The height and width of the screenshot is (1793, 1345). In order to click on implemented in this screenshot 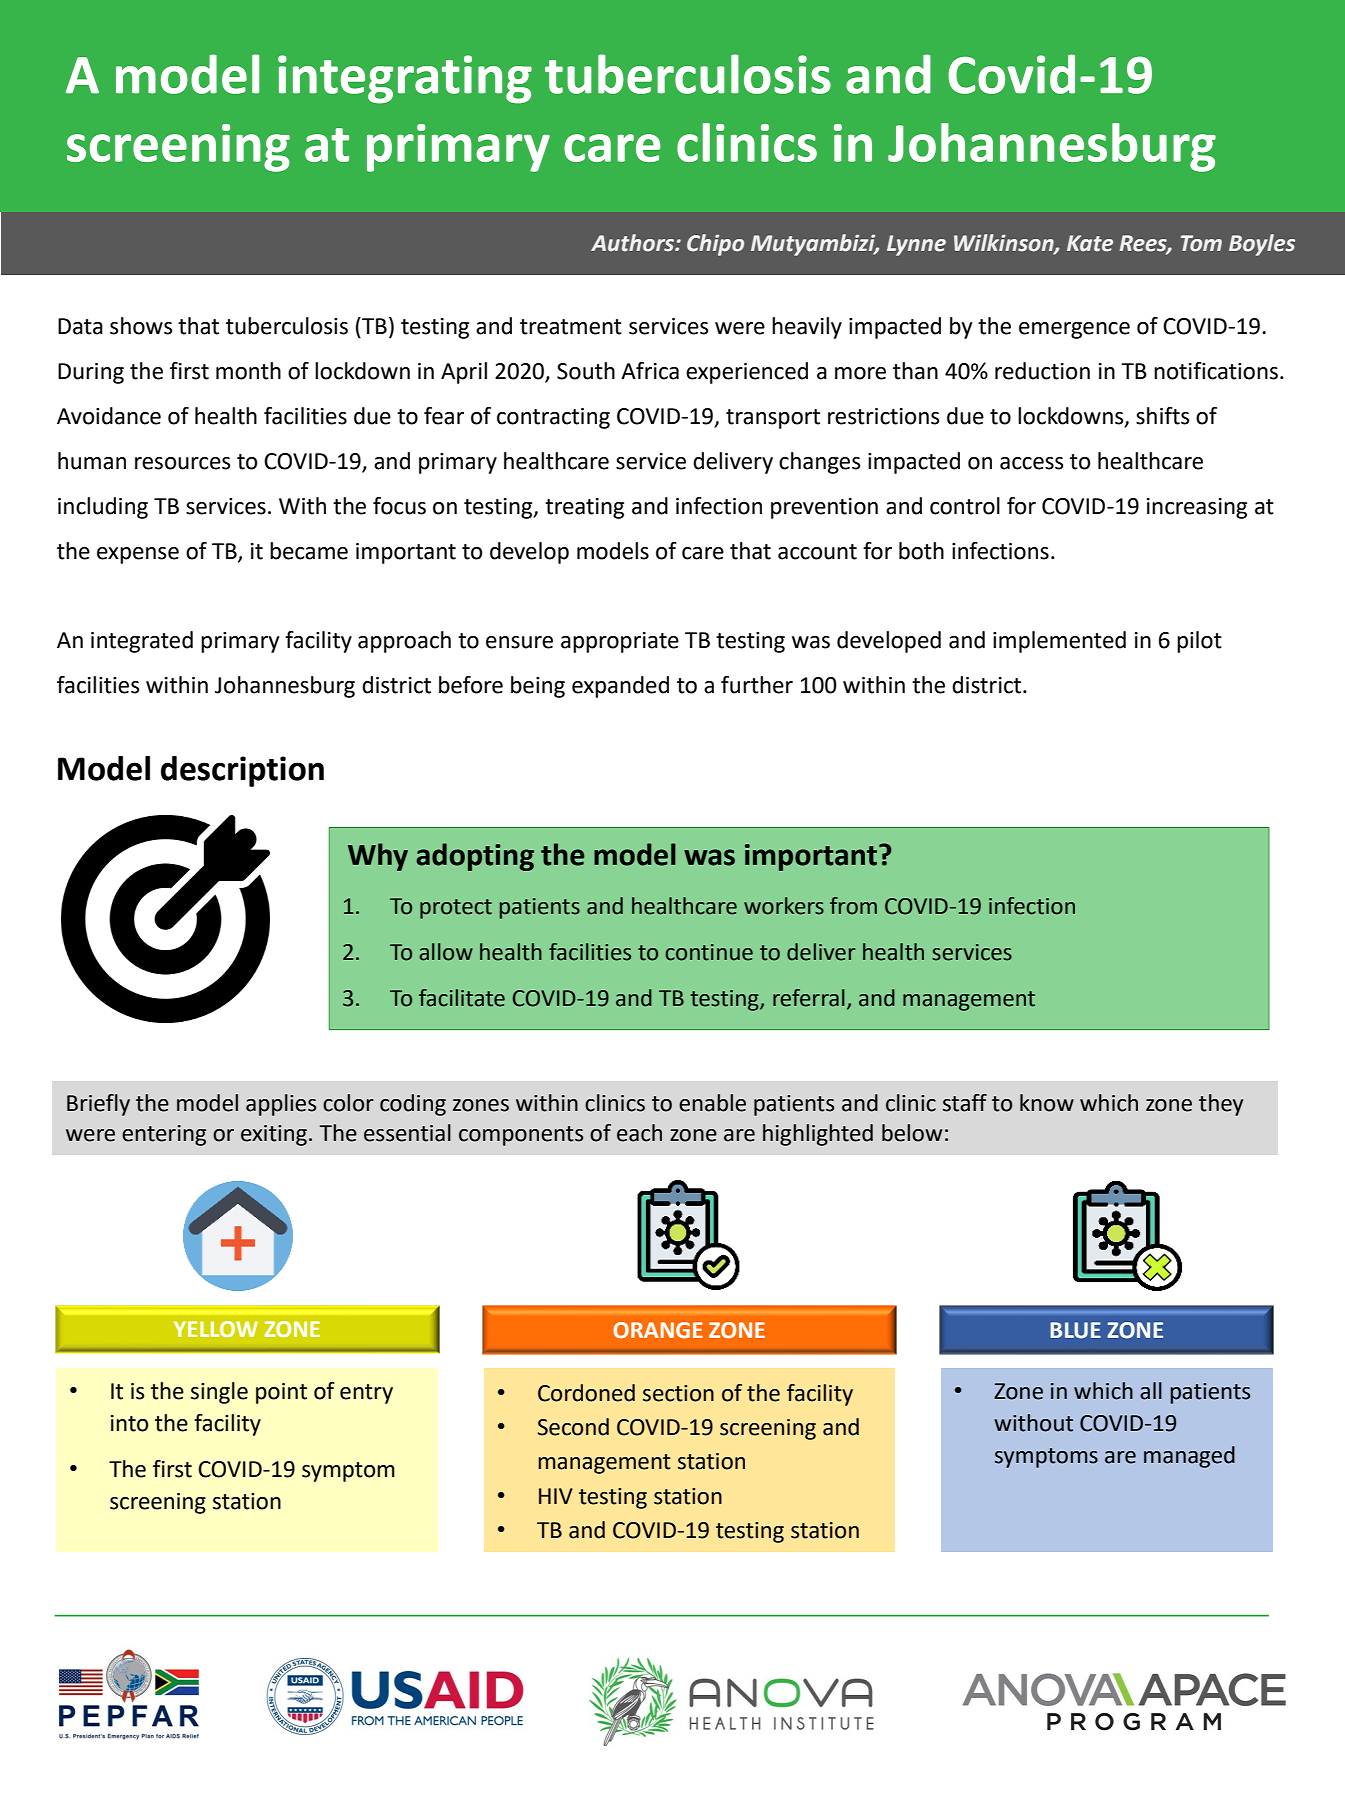, I will do `click(1059, 642)`.
